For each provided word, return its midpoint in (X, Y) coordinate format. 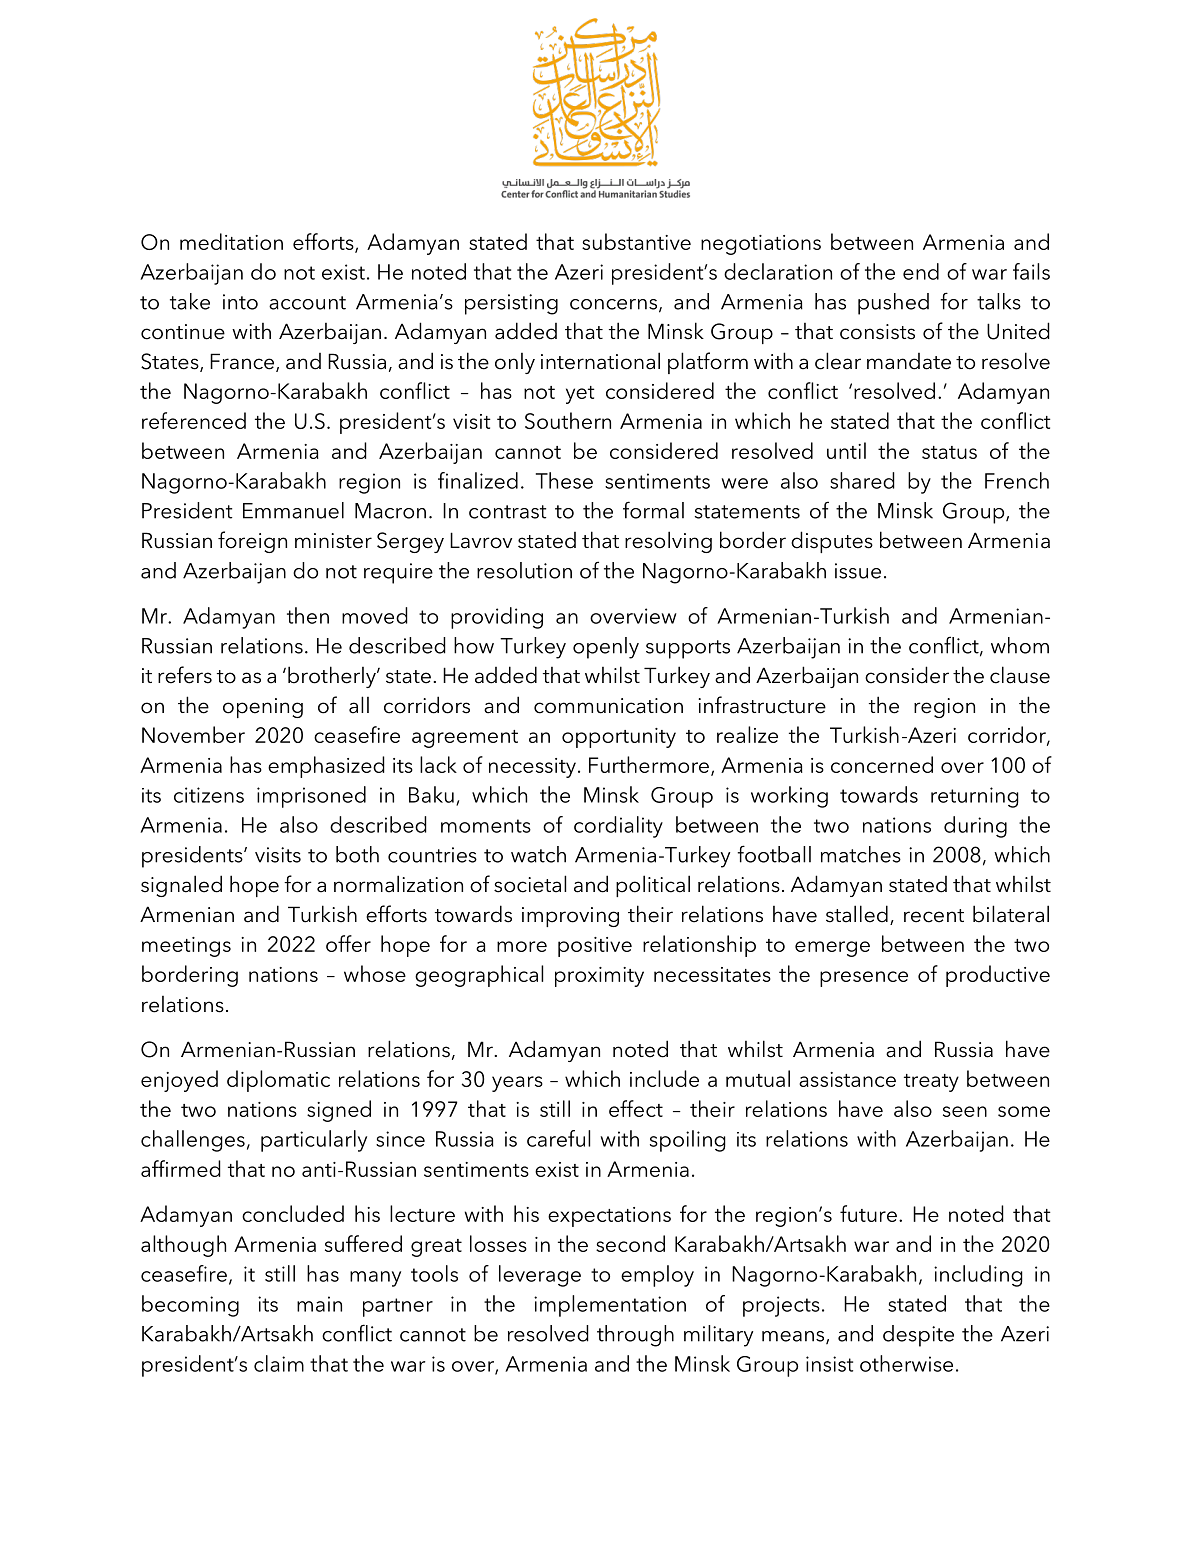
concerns (613, 304)
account (307, 303)
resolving (668, 542)
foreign (252, 542)
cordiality (618, 827)
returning (975, 797)
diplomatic (278, 1081)
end (921, 271)
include (664, 1078)
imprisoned (311, 797)
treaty (931, 1083)
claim (279, 1363)
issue (858, 571)
